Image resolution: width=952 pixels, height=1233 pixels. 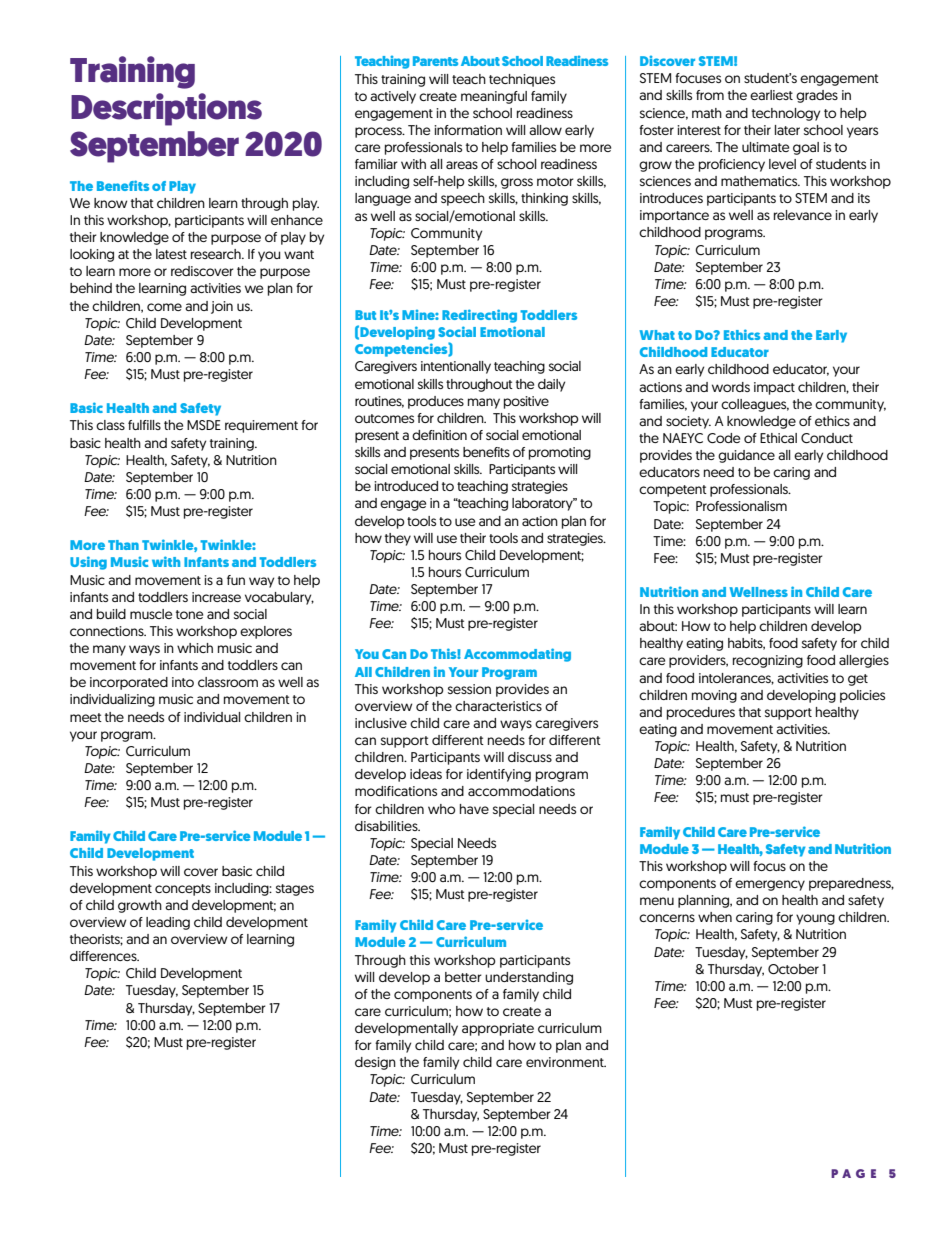 I want to click on Descriptions, so click(x=166, y=109).
